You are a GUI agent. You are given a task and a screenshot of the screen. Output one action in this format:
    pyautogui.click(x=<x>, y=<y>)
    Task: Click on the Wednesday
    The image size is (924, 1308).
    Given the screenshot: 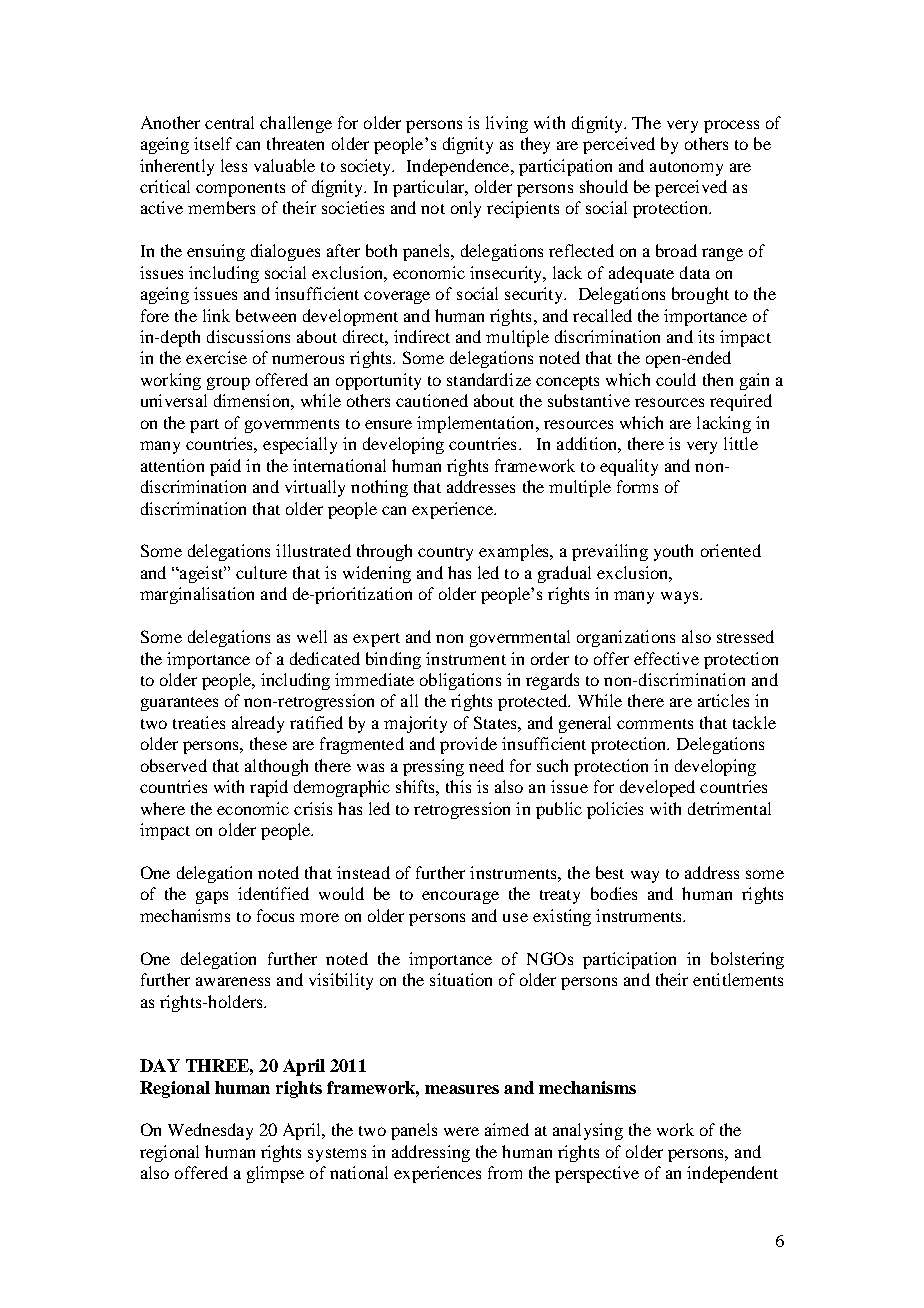 What is the action you would take?
    pyautogui.click(x=210, y=1131)
